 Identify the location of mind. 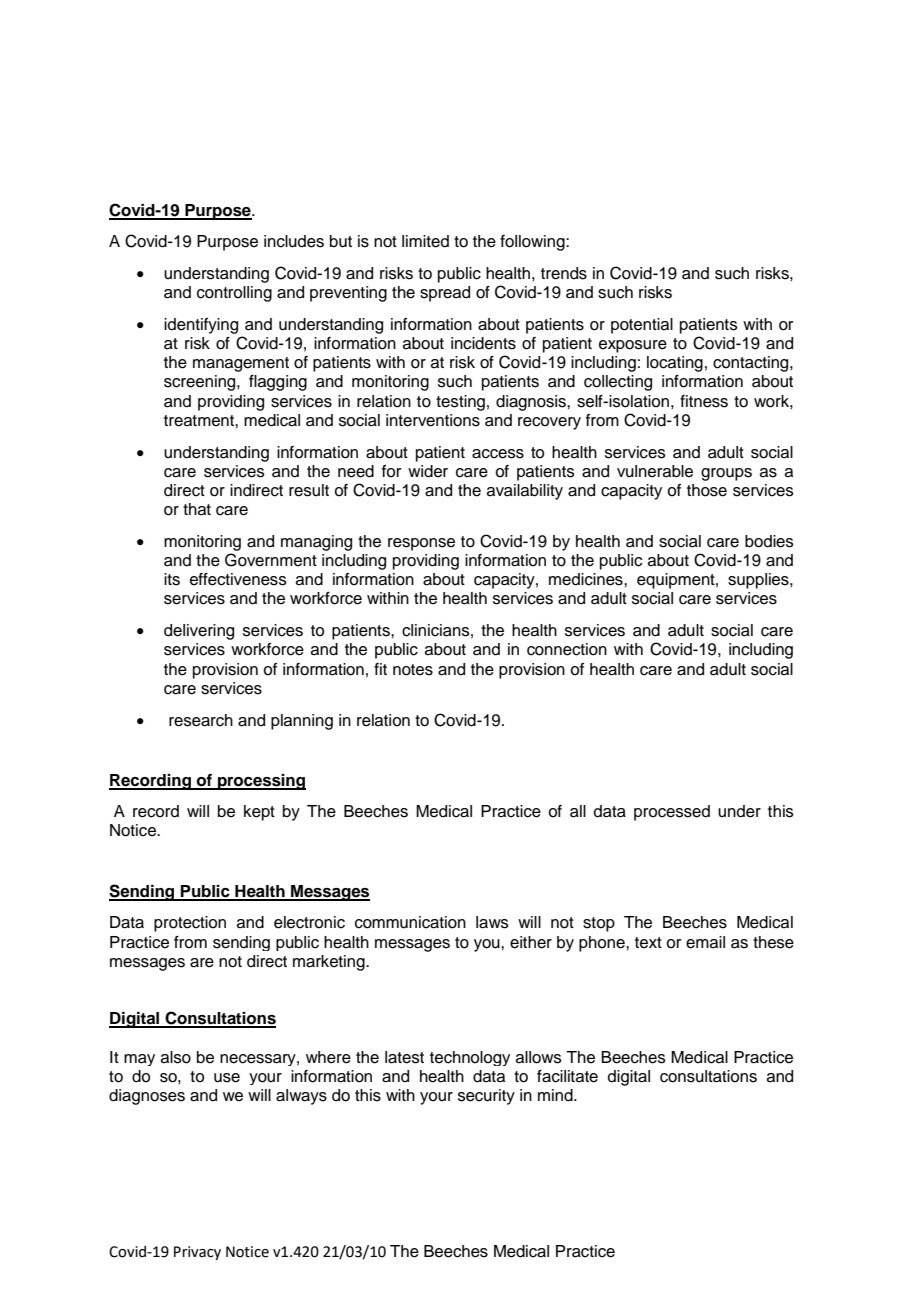
(556, 1095).
